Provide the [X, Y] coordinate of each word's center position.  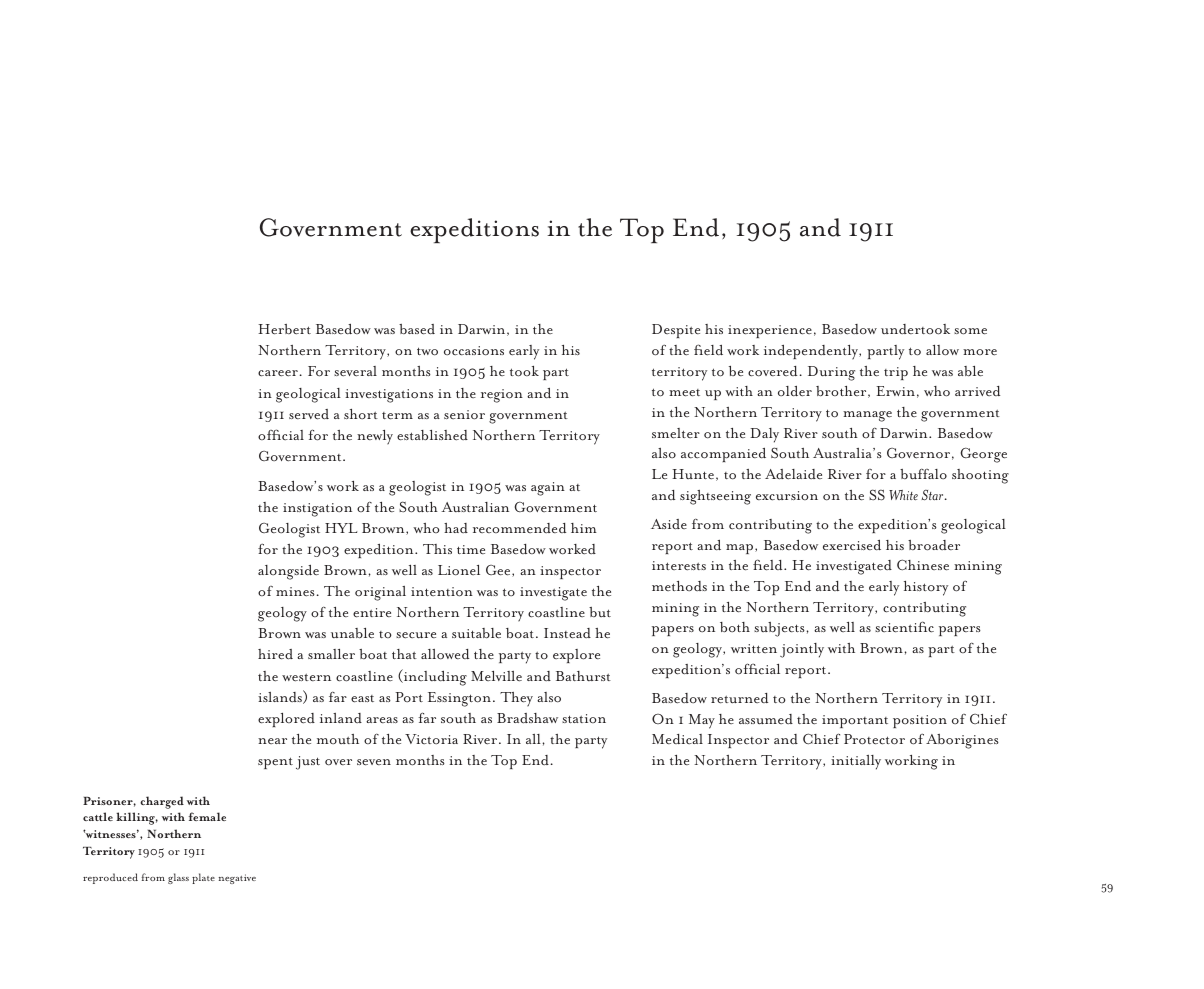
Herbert [284, 329]
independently [812, 352]
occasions [474, 351]
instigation [317, 510]
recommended [519, 528]
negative [237, 879]
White [903, 495]
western [306, 678]
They [516, 699]
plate [203, 878]
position [920, 721]
